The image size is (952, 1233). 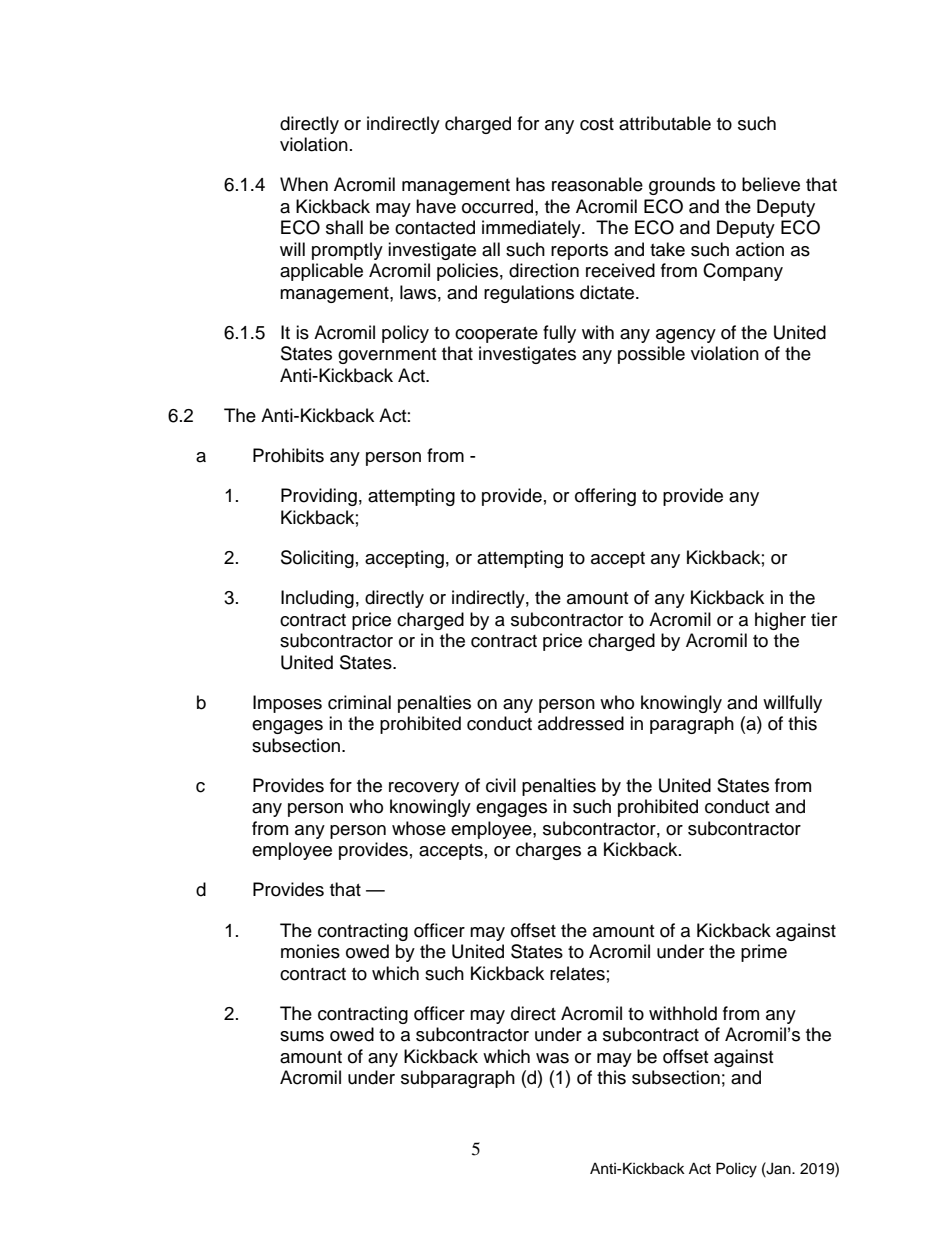 What do you see at coordinates (764, 953) in the screenshot?
I see `prime` at bounding box center [764, 953].
